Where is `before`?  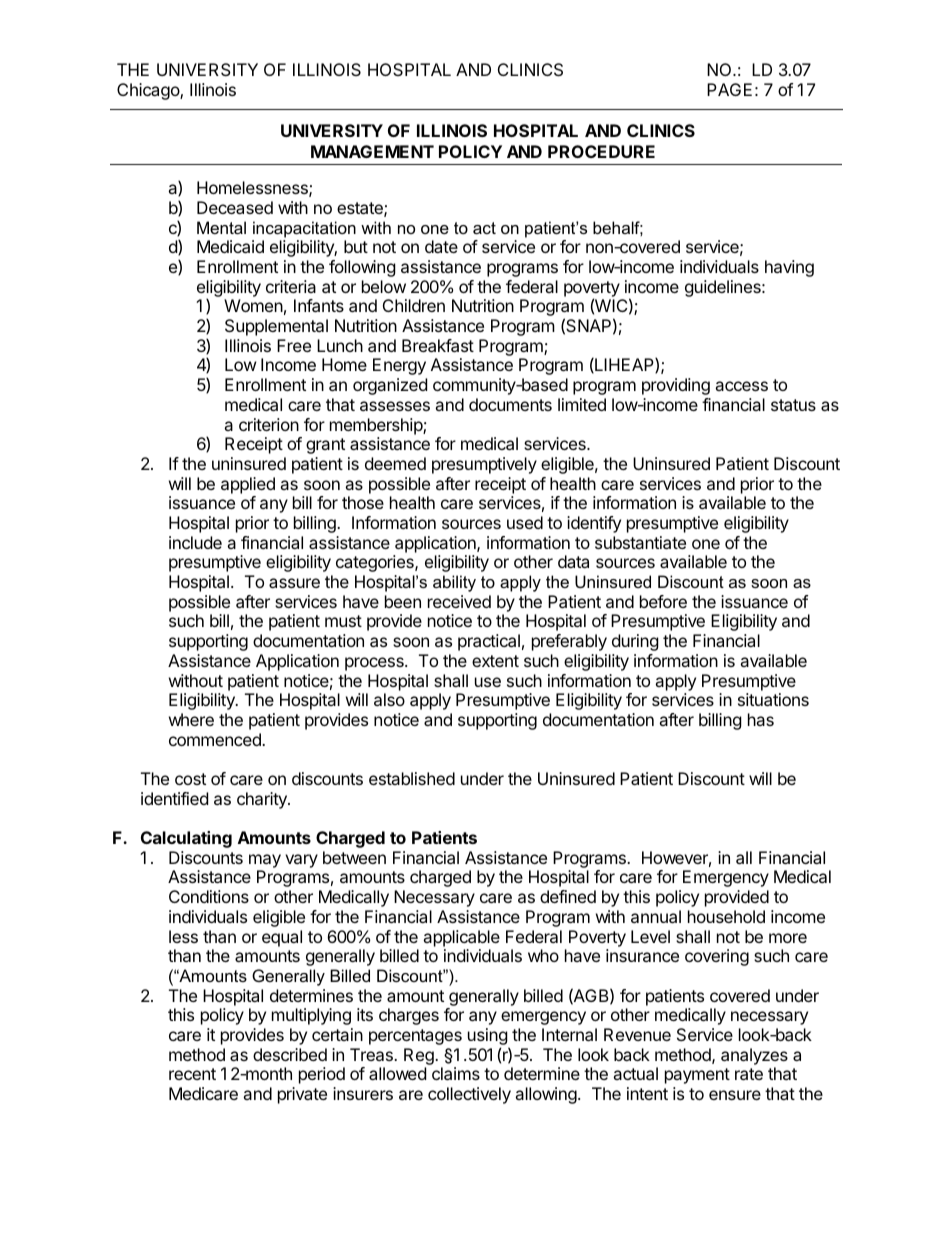 before is located at coordinates (663, 601).
